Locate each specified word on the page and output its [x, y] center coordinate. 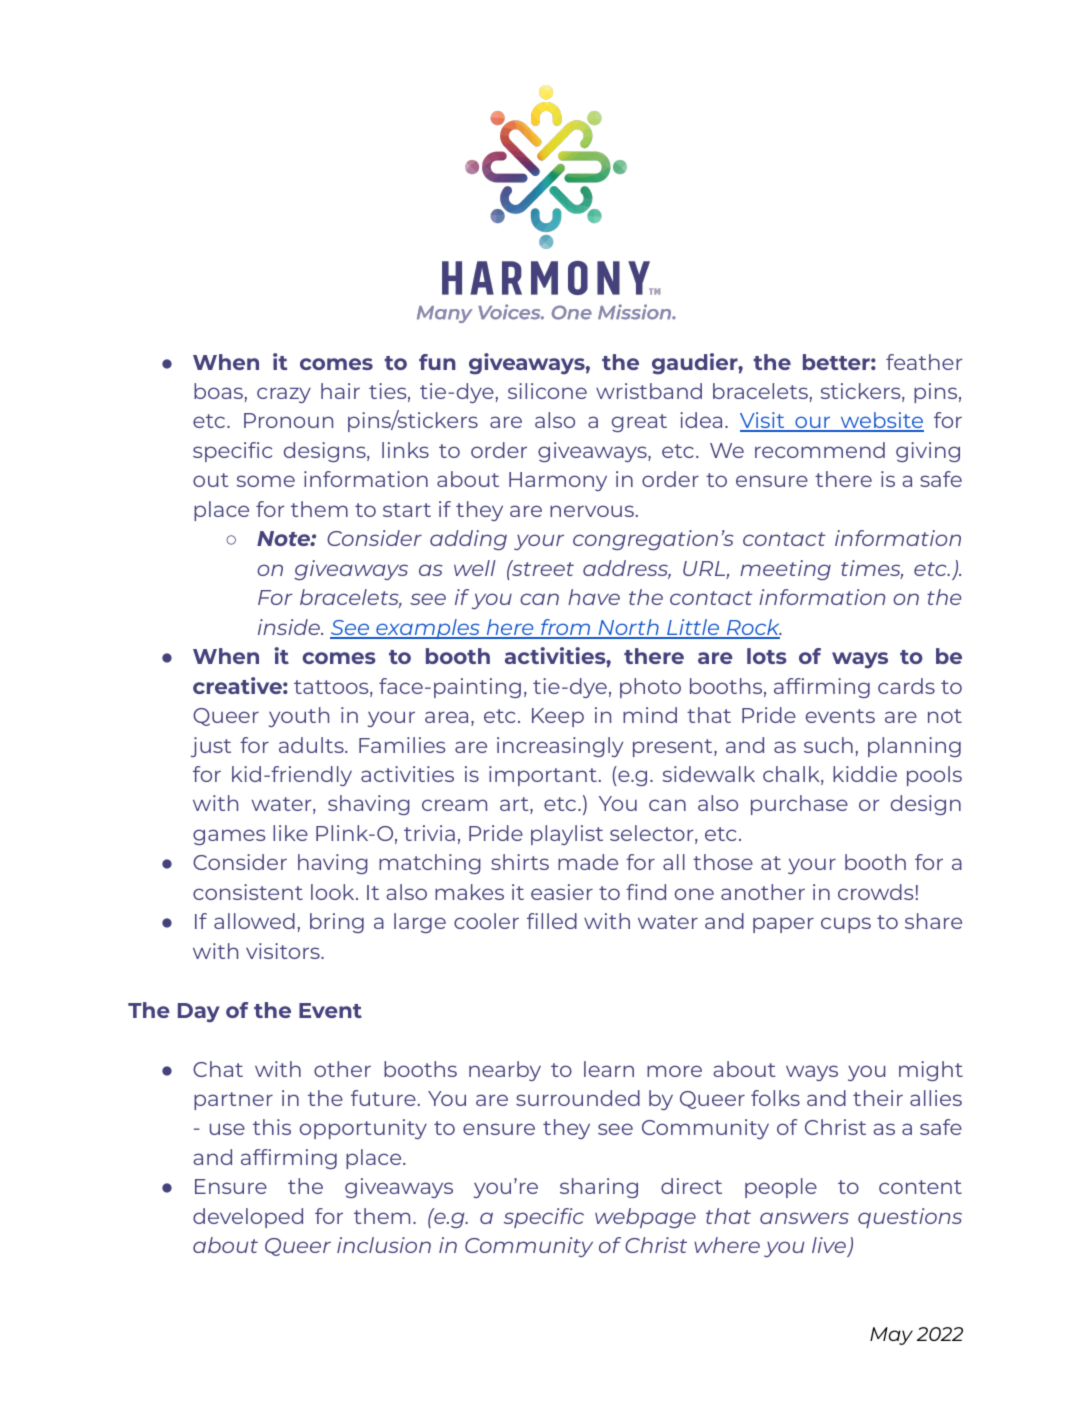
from [566, 628]
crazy [284, 395]
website [881, 422]
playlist [567, 835]
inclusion [384, 1245]
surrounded [578, 1098]
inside [290, 627]
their [878, 1098]
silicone [547, 391]
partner [233, 1101]
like [290, 833]
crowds [875, 892]
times [872, 569]
